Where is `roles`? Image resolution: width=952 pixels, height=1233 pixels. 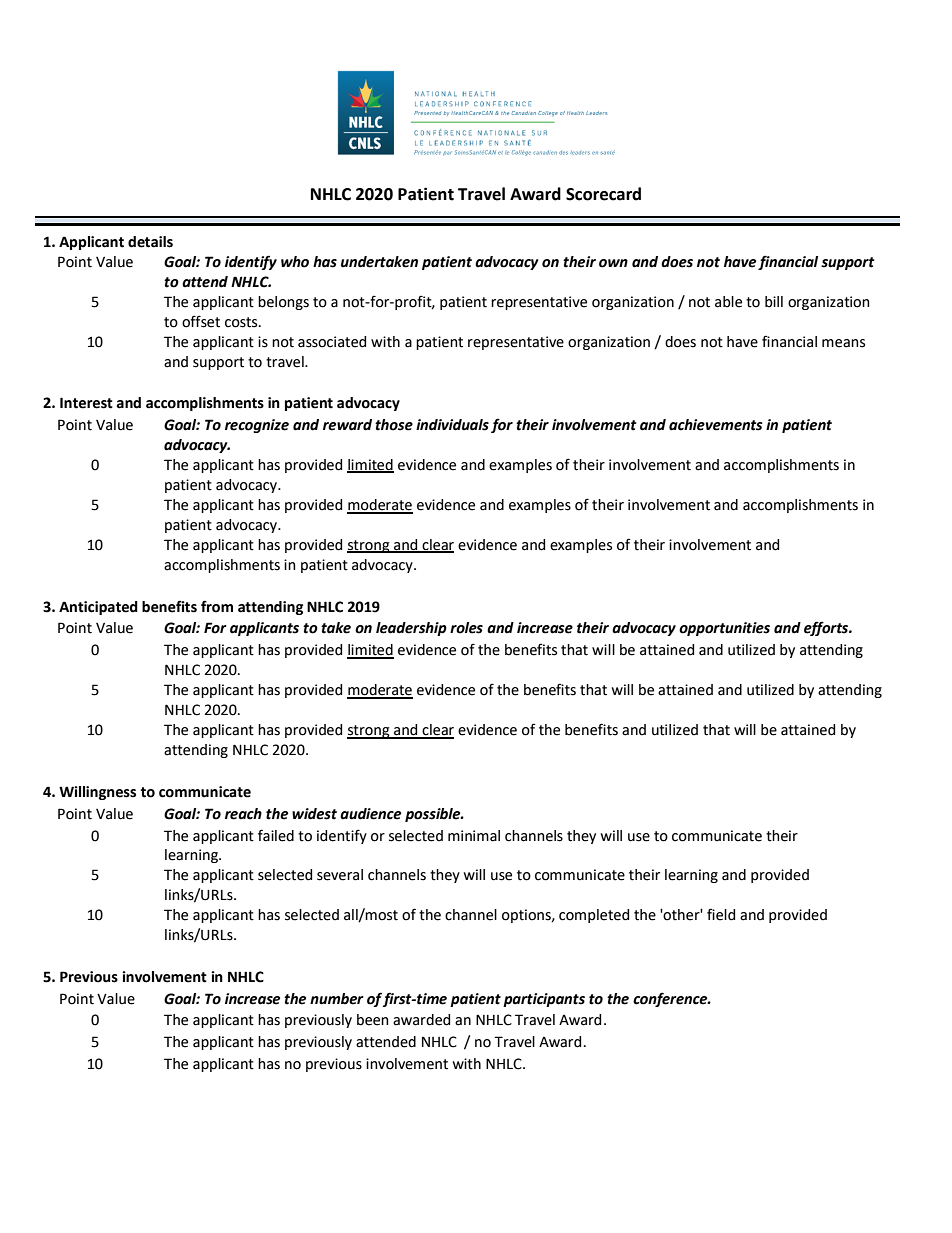
roles is located at coordinates (466, 628).
